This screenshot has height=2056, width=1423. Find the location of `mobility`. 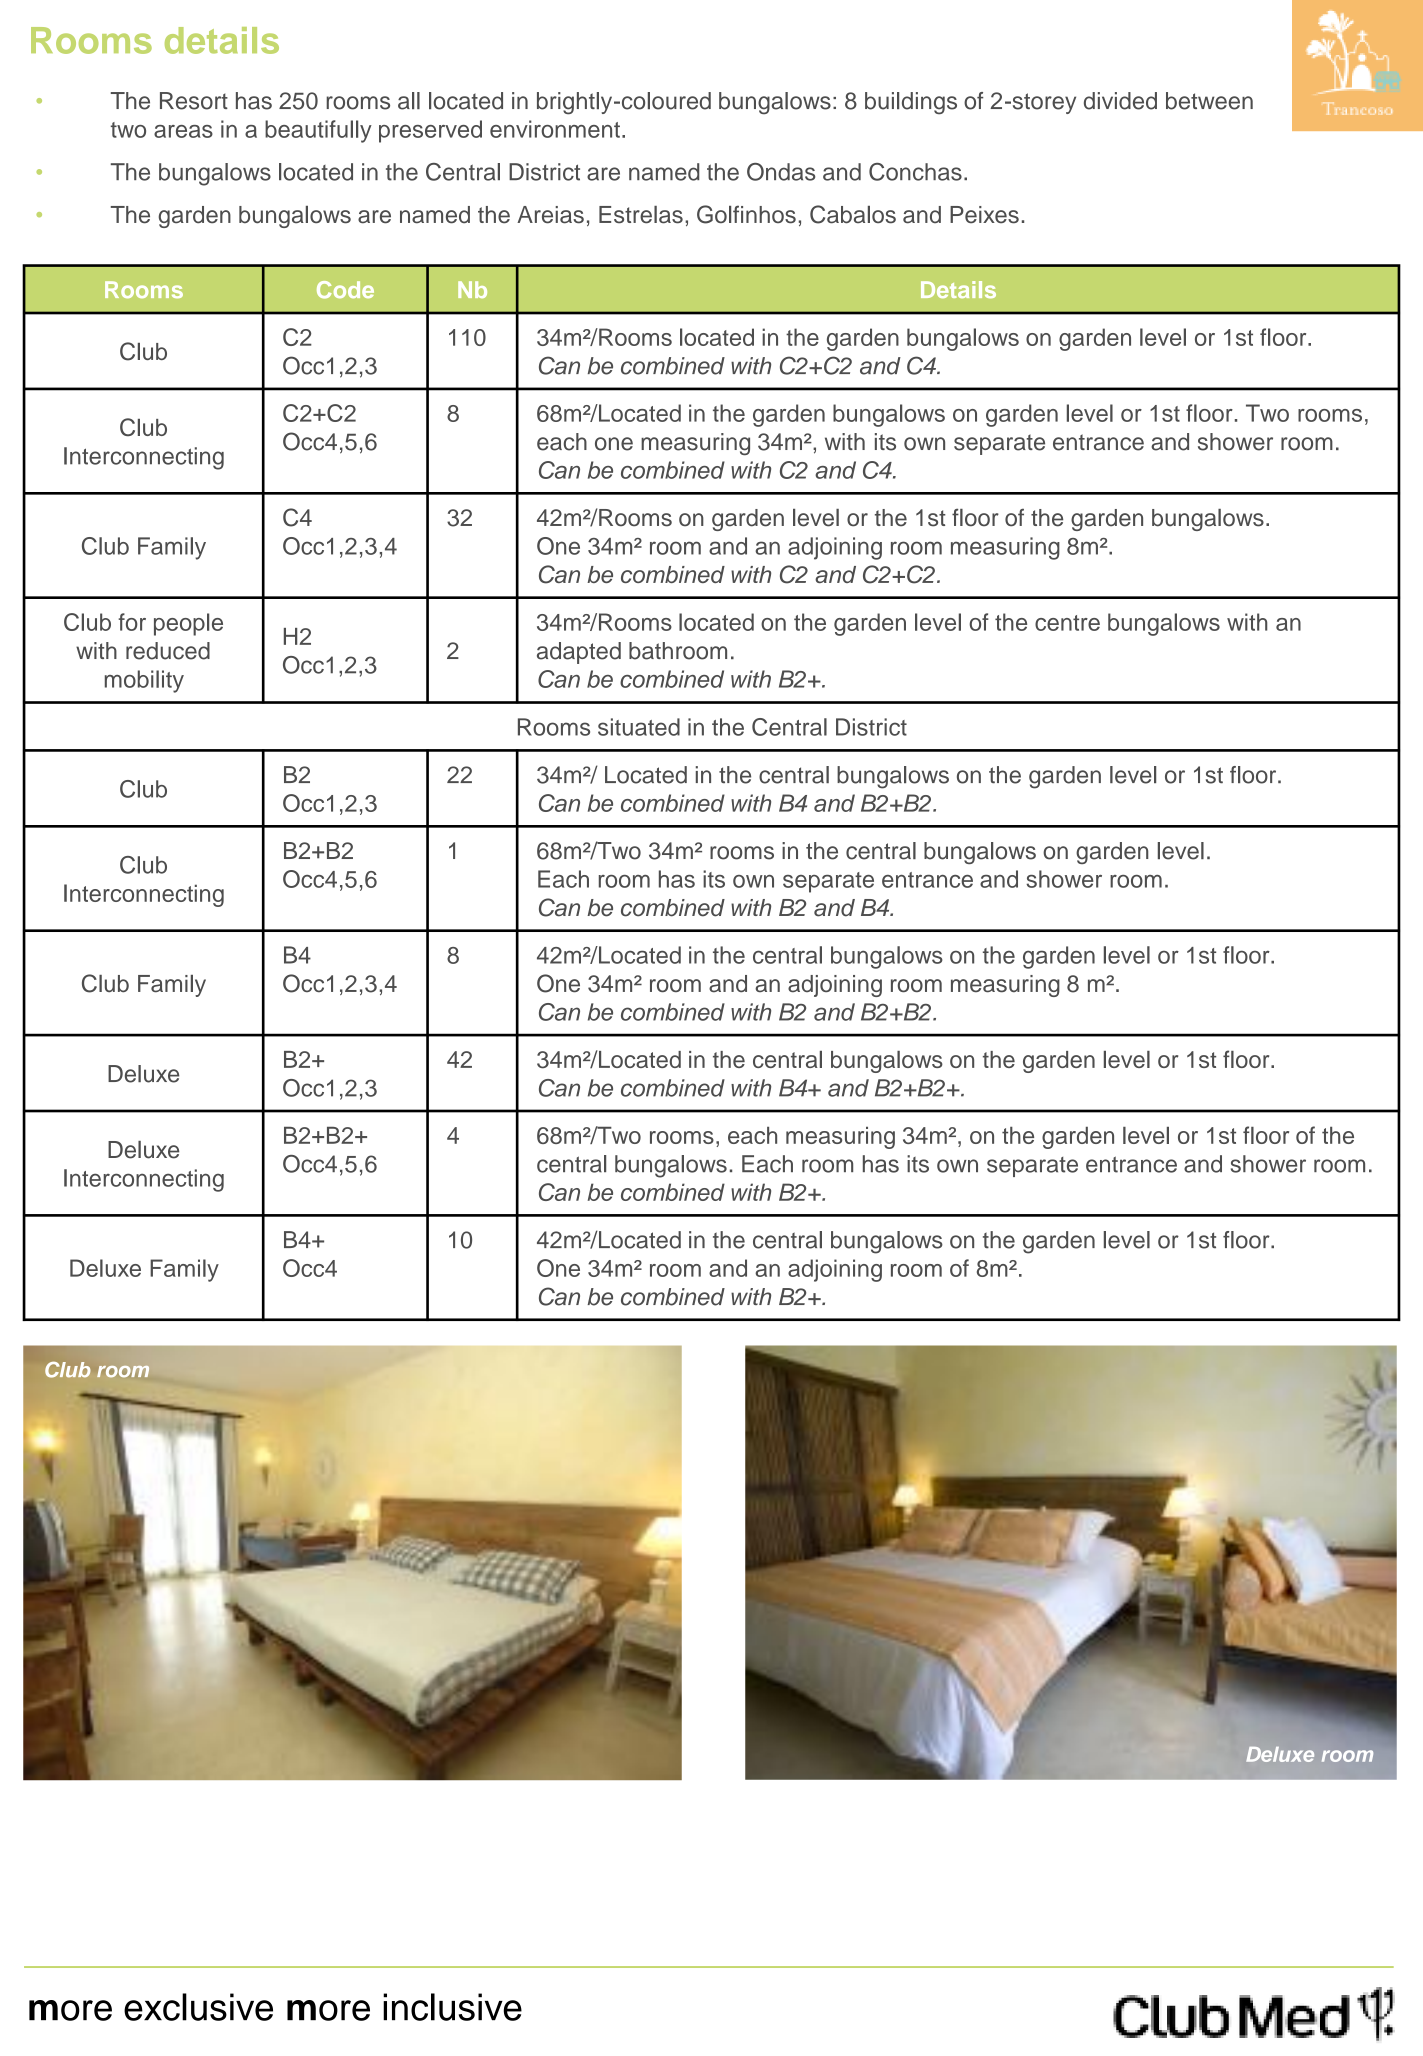

mobility is located at coordinates (144, 681).
